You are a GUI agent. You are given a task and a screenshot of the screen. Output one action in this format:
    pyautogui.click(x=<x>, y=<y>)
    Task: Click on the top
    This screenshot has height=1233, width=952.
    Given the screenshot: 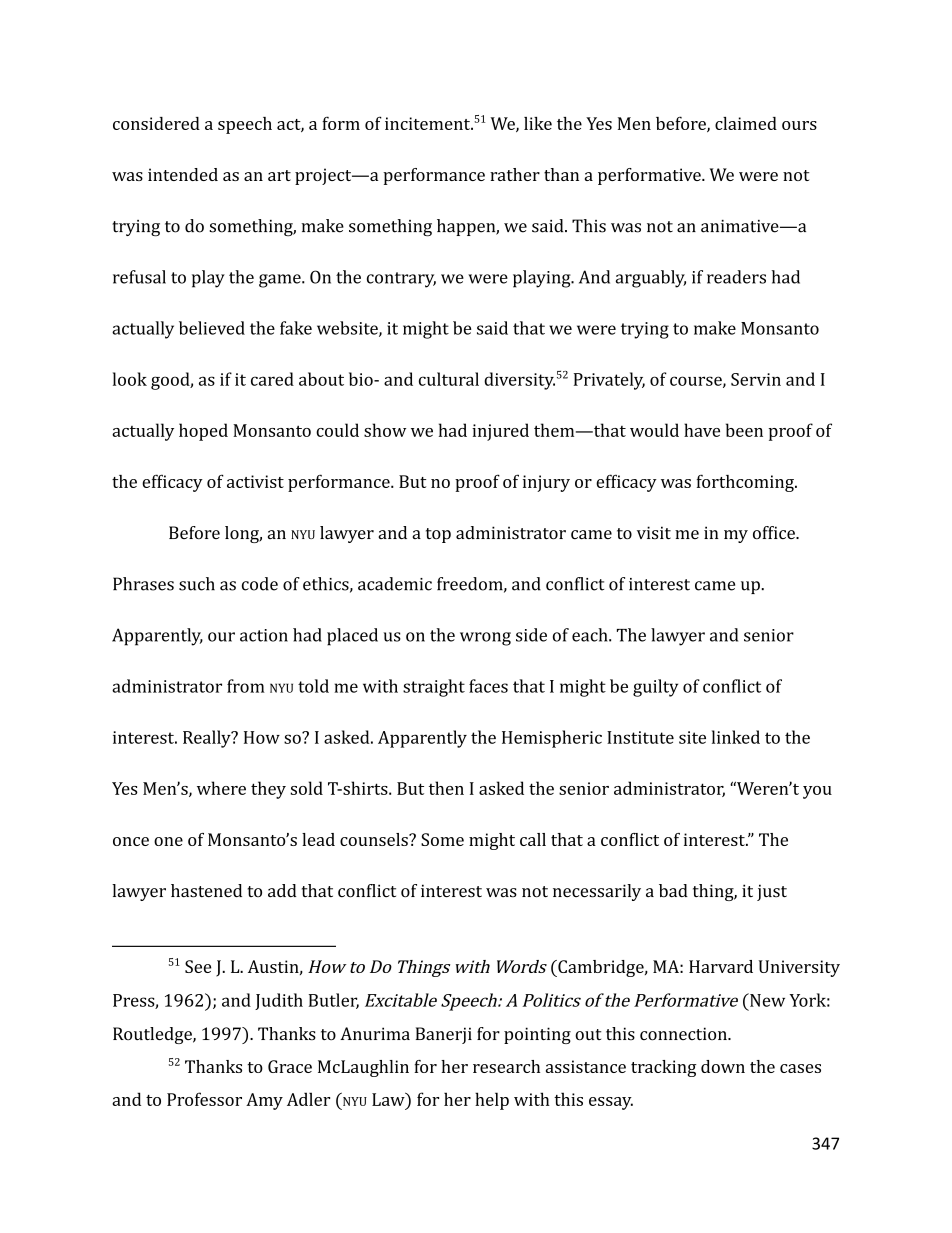 What is the action you would take?
    pyautogui.click(x=438, y=535)
